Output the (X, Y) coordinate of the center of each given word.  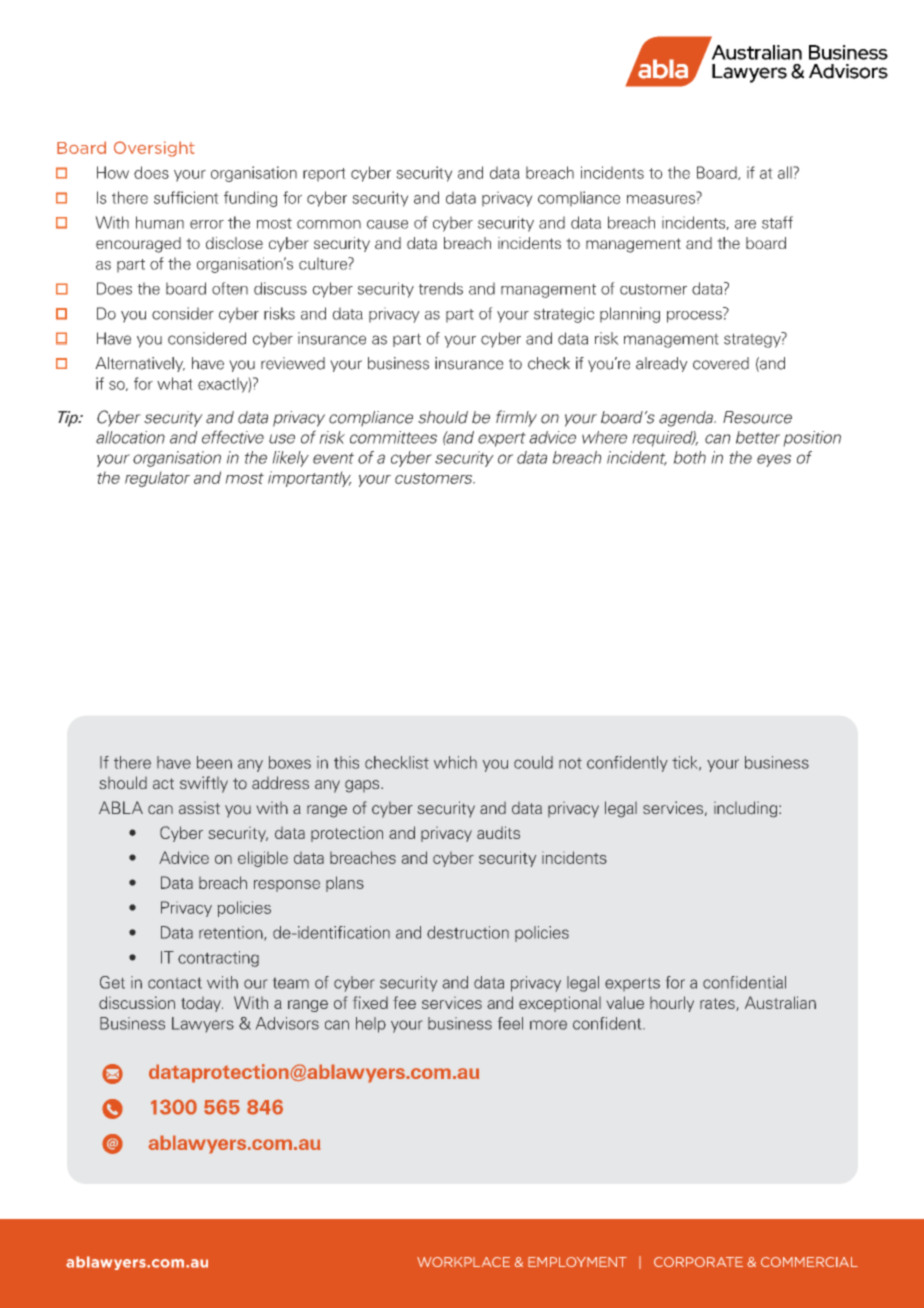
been (214, 762)
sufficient (186, 197)
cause (387, 224)
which (455, 762)
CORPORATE (698, 1262)
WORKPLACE (463, 1262)
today (202, 1004)
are (745, 224)
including (747, 809)
